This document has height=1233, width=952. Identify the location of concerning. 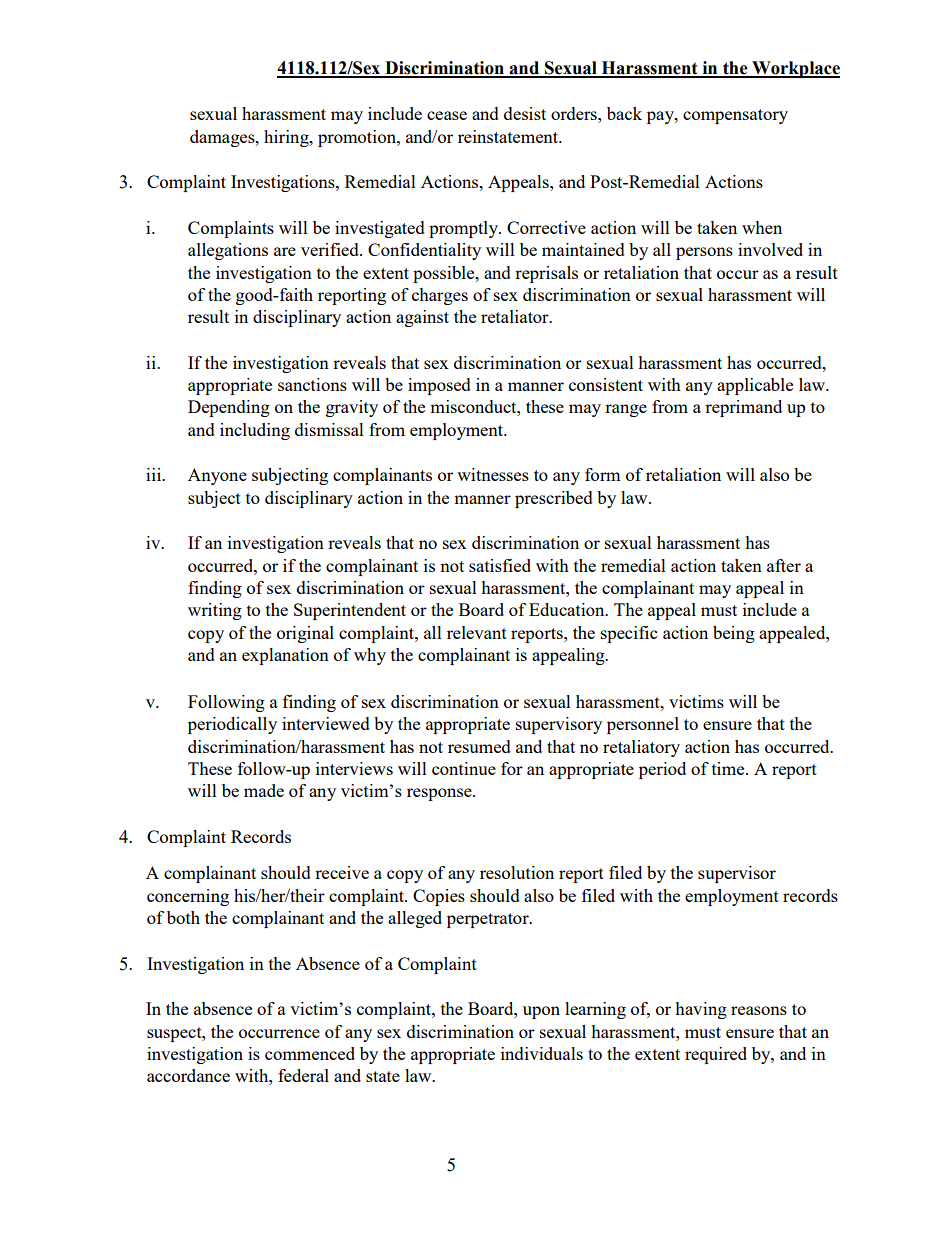
(188, 897).
